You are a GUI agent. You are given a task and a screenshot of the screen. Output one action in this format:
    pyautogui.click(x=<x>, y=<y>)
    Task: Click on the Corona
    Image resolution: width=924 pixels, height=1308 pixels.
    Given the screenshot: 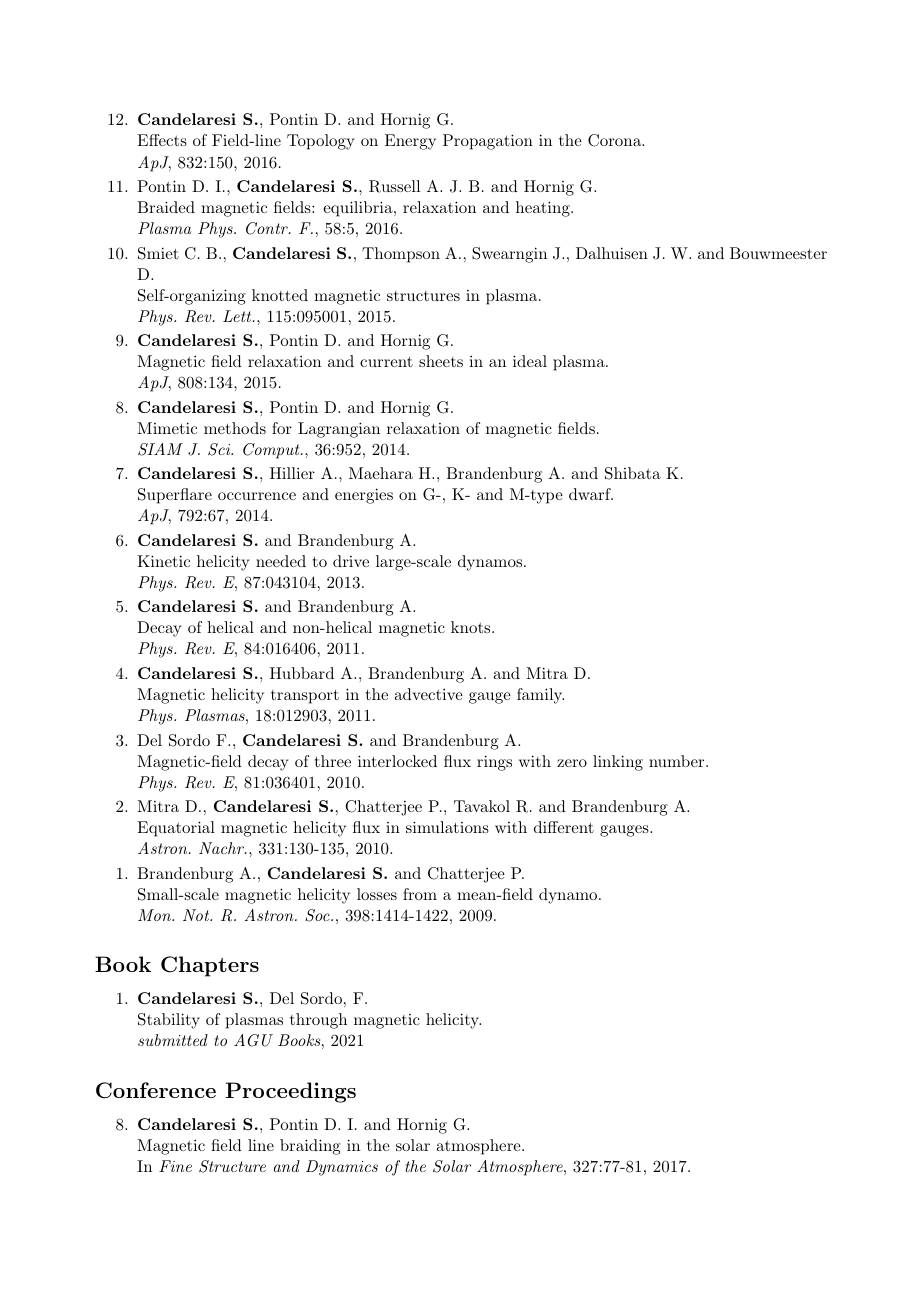 What is the action you would take?
    pyautogui.click(x=615, y=140)
